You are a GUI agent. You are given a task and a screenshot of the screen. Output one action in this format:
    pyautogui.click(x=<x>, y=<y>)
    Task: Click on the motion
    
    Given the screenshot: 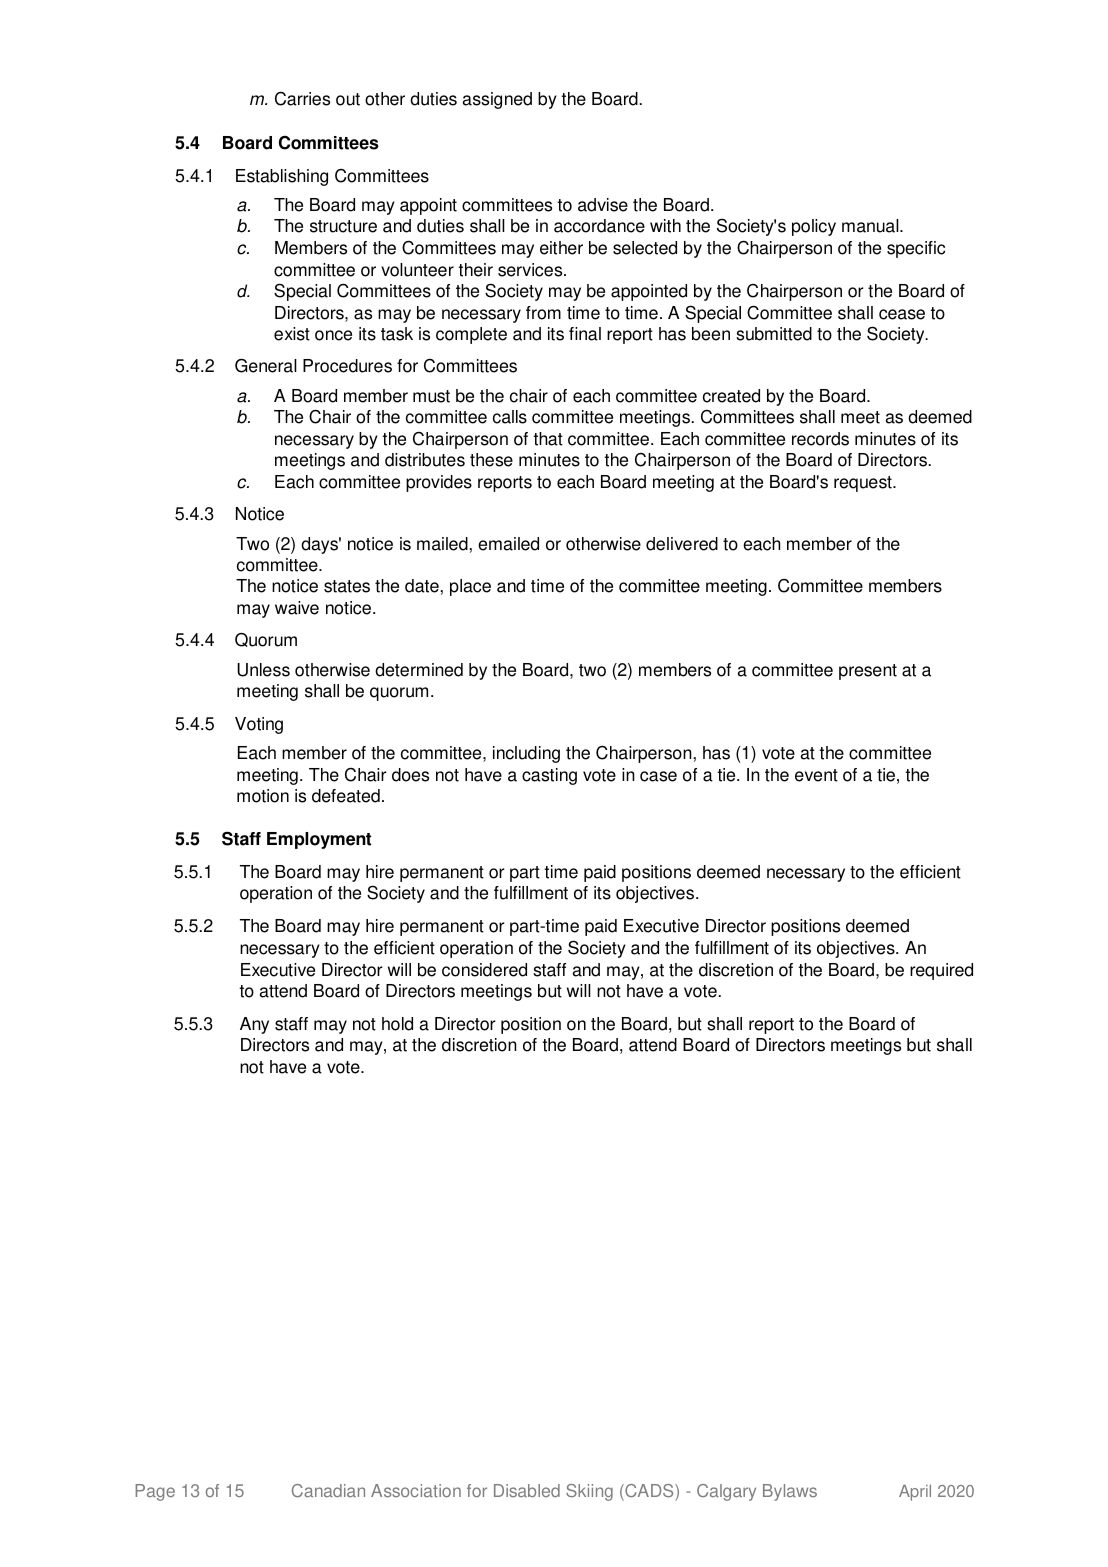 What is the action you would take?
    pyautogui.click(x=263, y=796)
